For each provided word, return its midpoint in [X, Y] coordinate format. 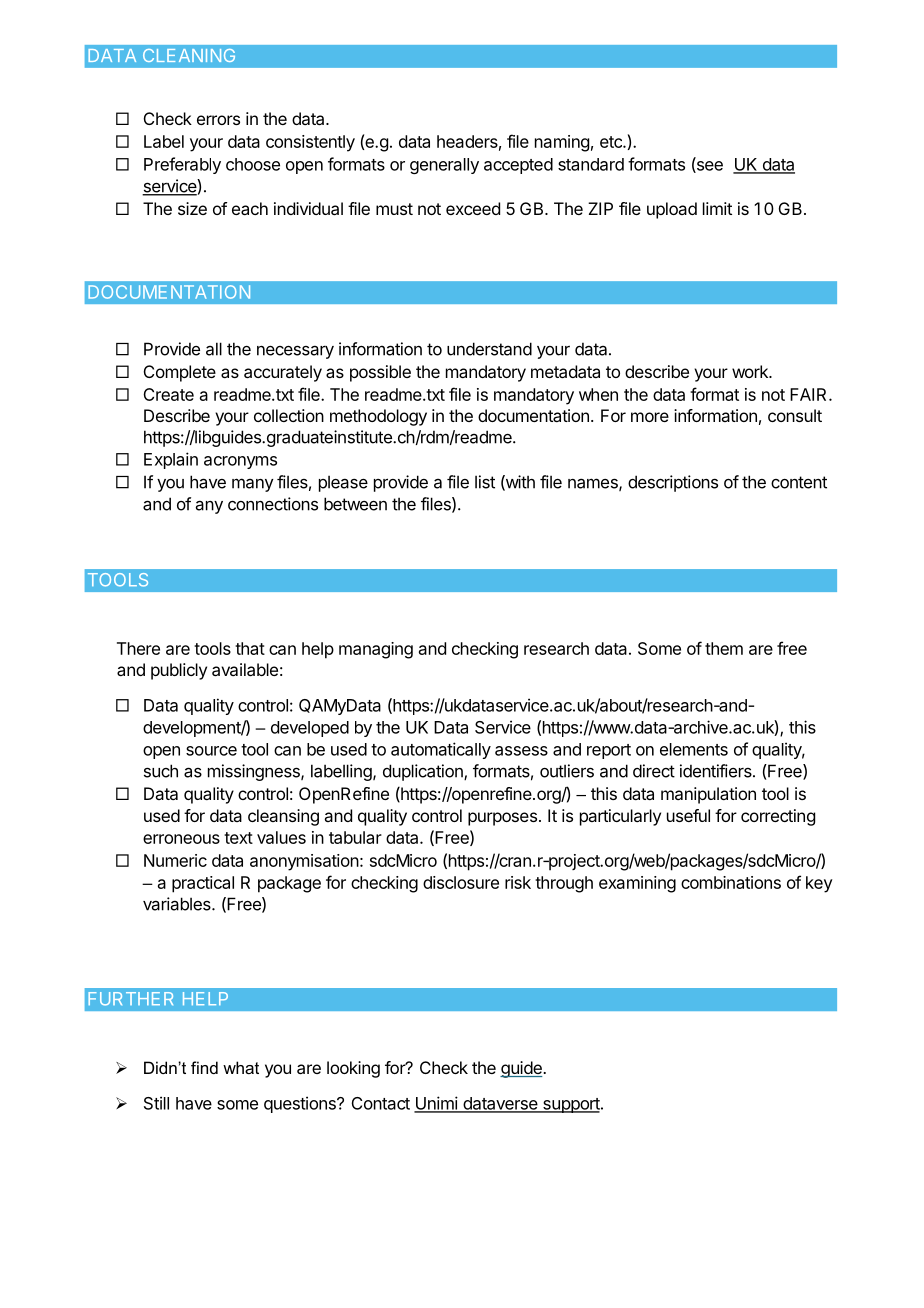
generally [444, 166]
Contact [381, 1103]
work [751, 371]
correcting [778, 817]
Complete [180, 373]
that [250, 648]
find [204, 1067]
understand [489, 349]
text [238, 838]
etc [612, 142]
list [485, 482]
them [724, 648]
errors [218, 120]
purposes [502, 819]
